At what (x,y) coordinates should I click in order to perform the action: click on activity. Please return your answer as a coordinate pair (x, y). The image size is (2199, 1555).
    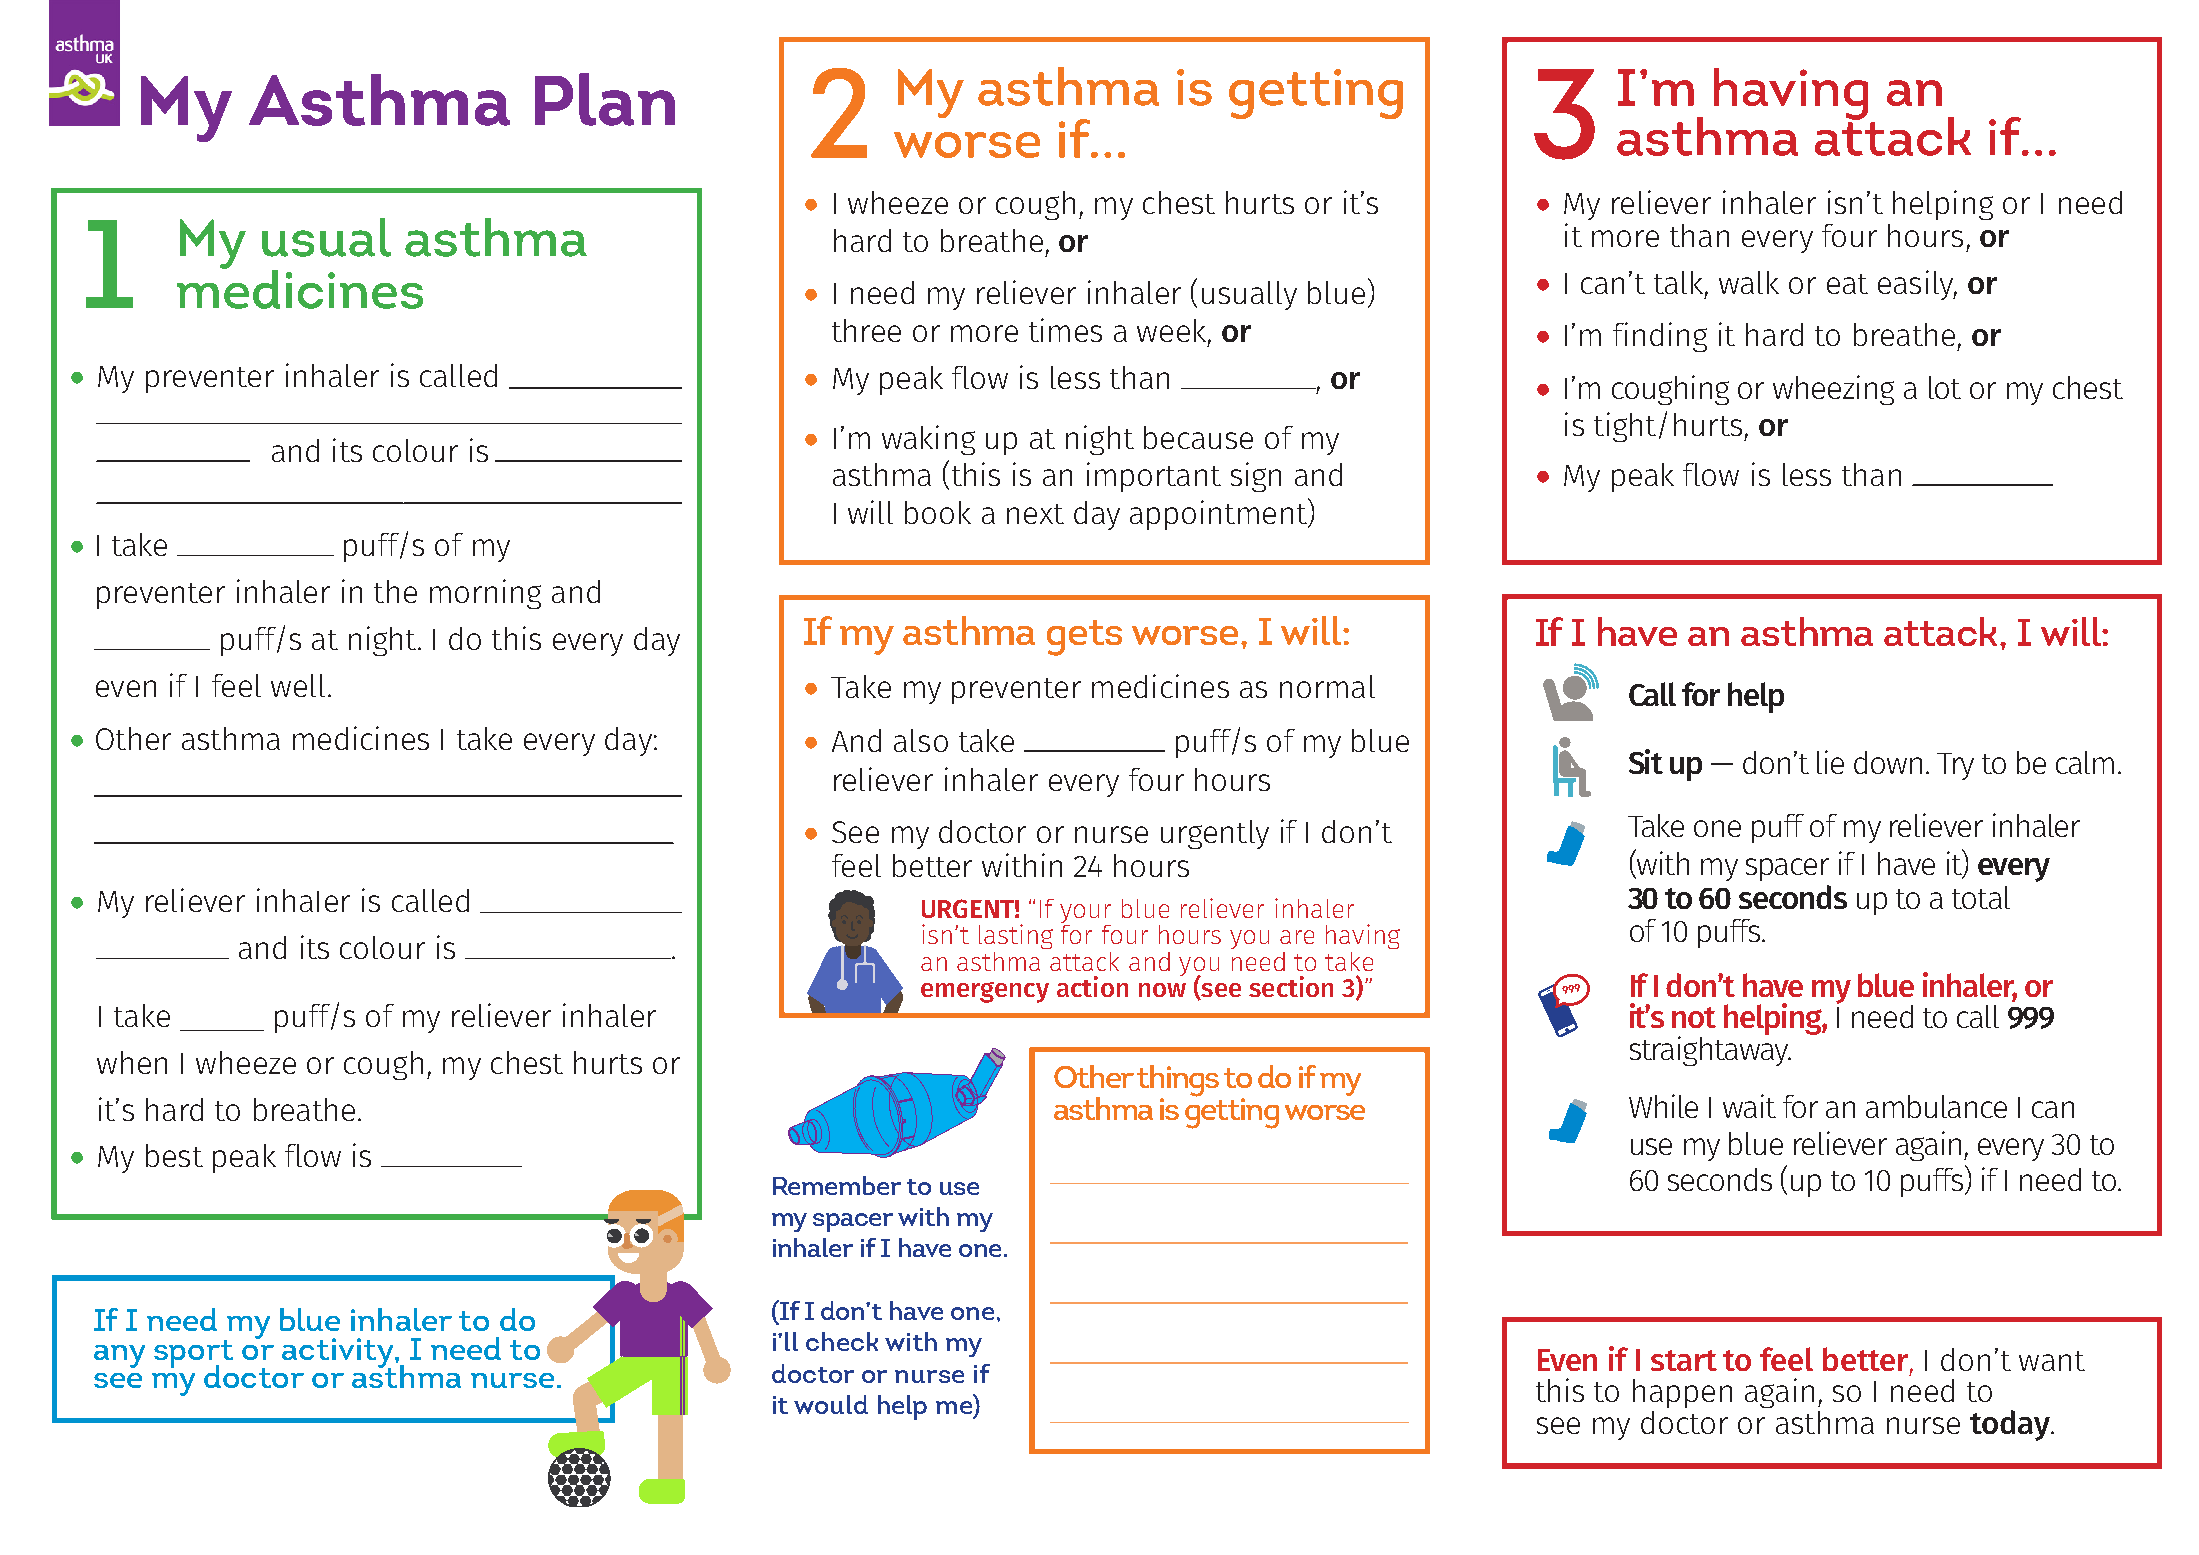
    Looking at the image, I should click on (339, 1354).
